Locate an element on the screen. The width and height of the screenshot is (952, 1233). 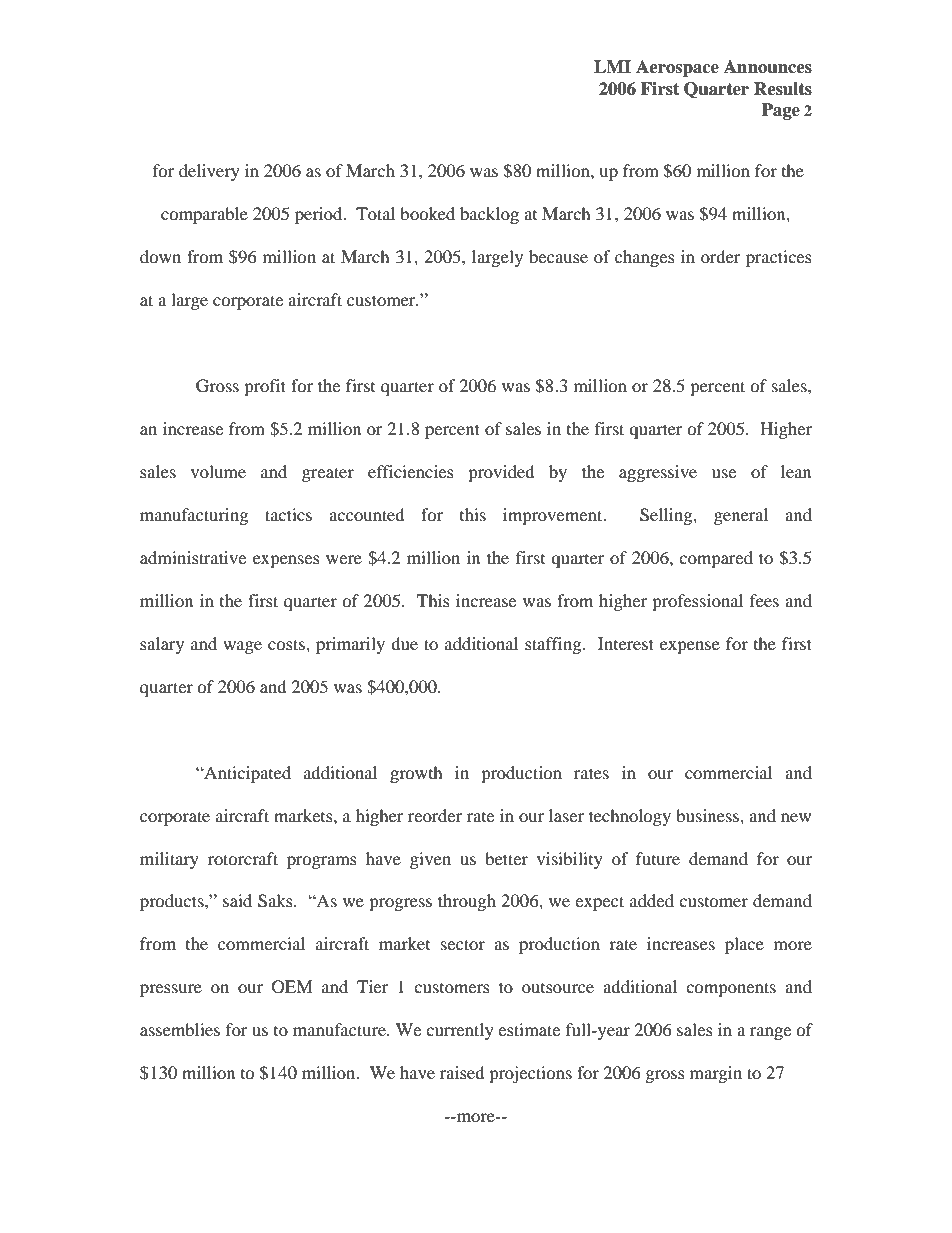
better is located at coordinates (506, 858).
